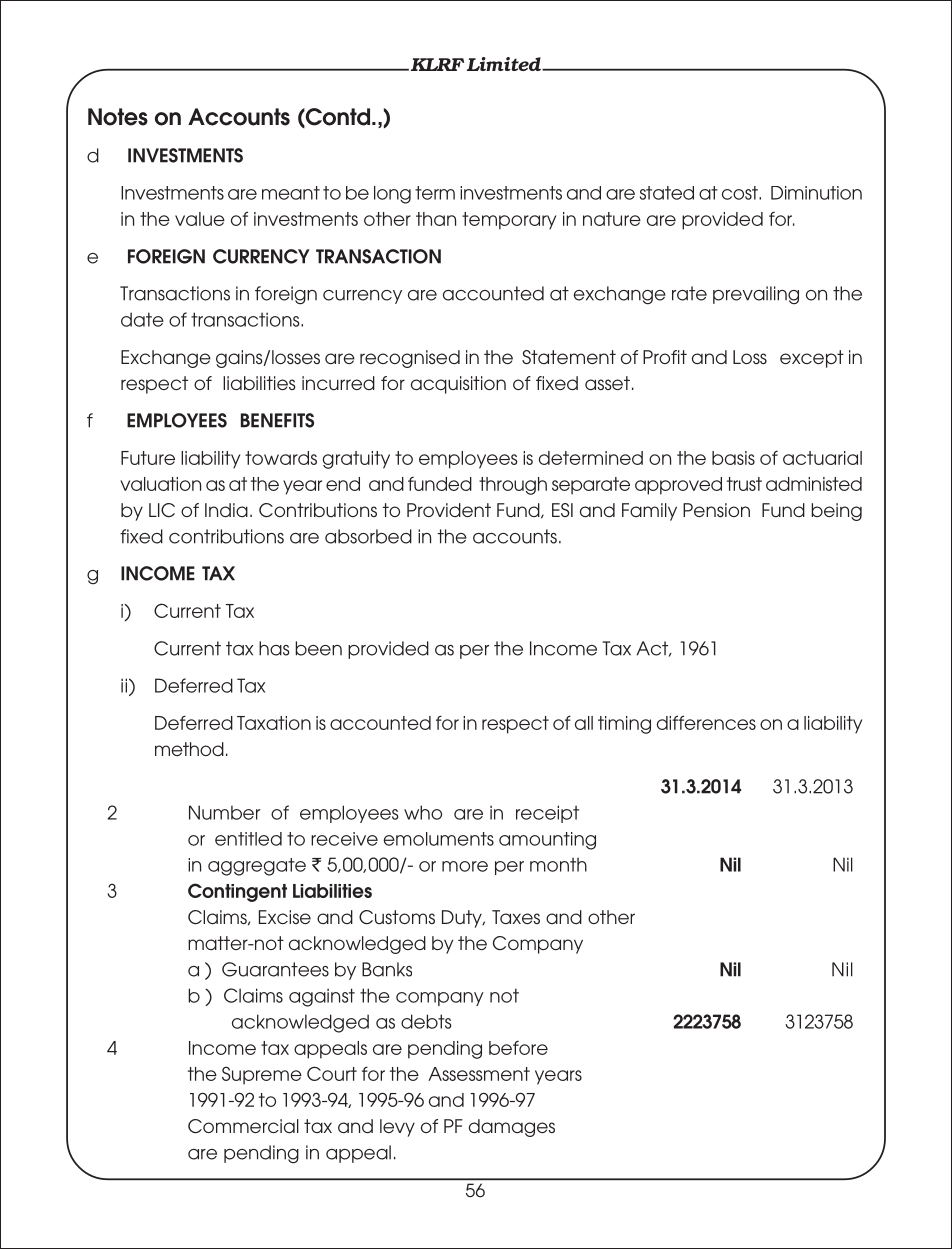 Image resolution: width=952 pixels, height=1249 pixels. Describe the element at coordinates (449, 510) in the screenshot. I see `Provident` at that location.
